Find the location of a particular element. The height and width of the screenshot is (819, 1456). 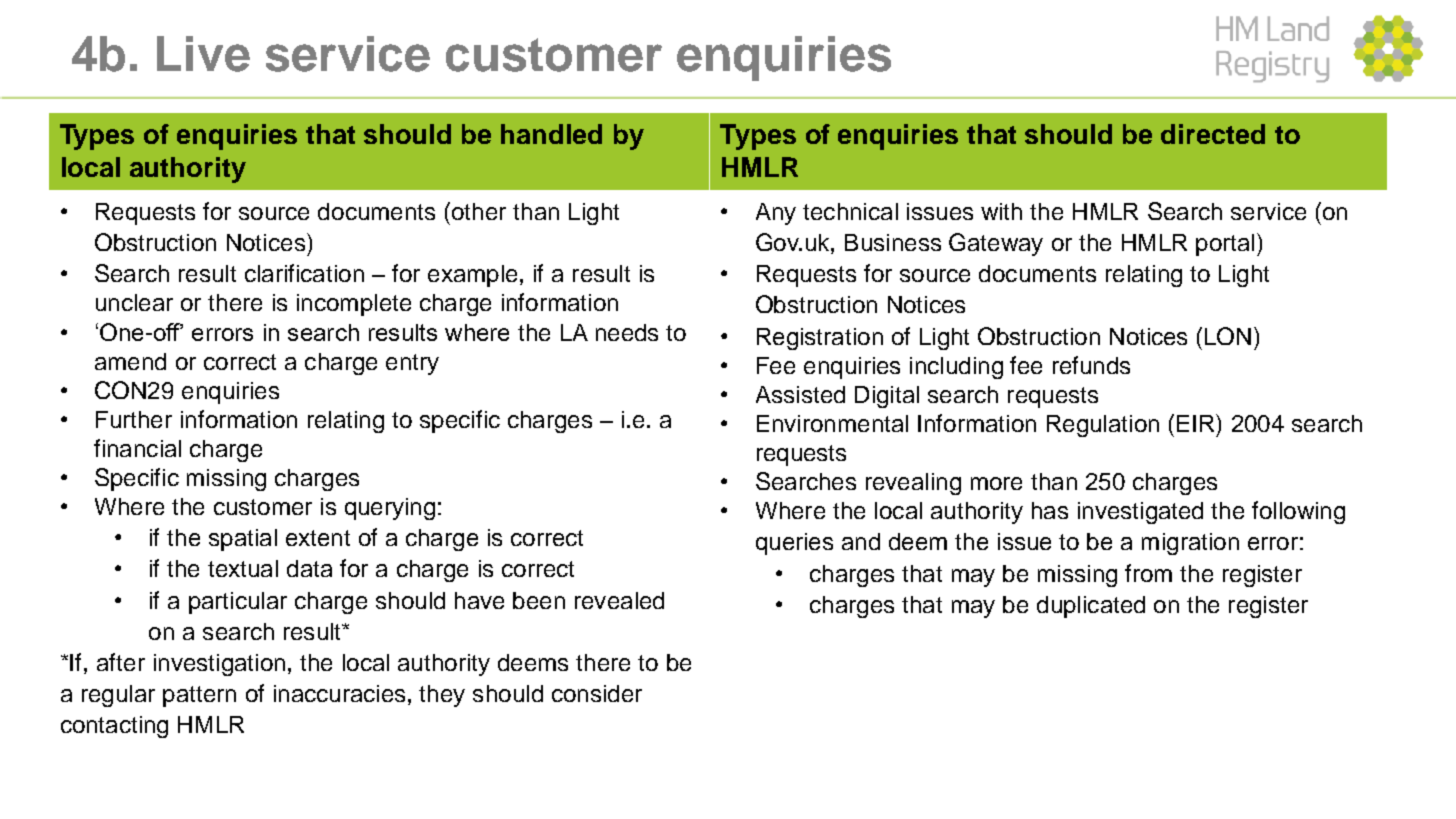

investigated is located at coordinates (1140, 513).
